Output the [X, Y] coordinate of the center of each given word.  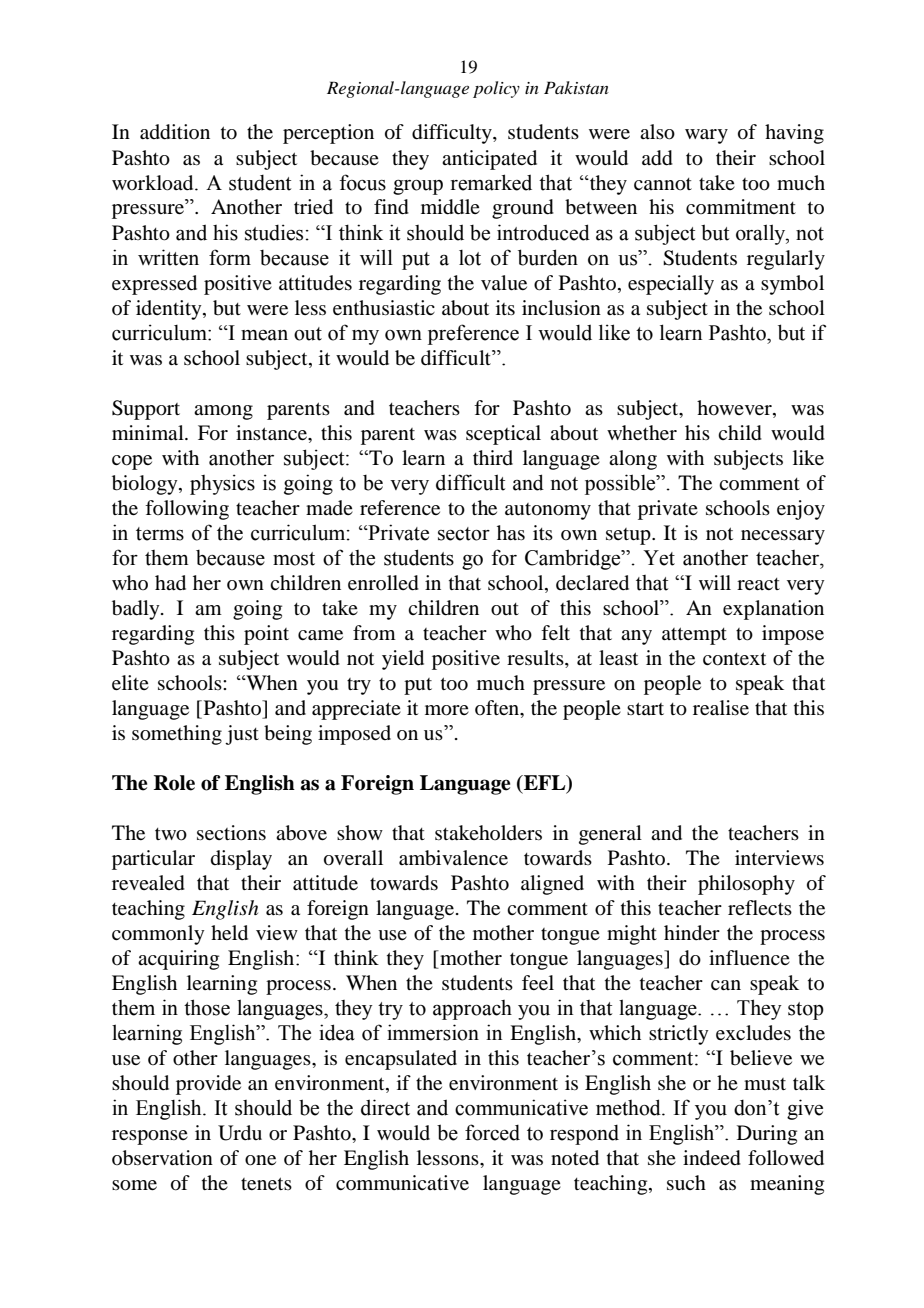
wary [706, 136]
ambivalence [453, 858]
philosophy [746, 885]
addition [175, 132]
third [493, 457]
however [735, 409]
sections [231, 833]
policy [496, 89]
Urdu [240, 1133]
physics [222, 484]
